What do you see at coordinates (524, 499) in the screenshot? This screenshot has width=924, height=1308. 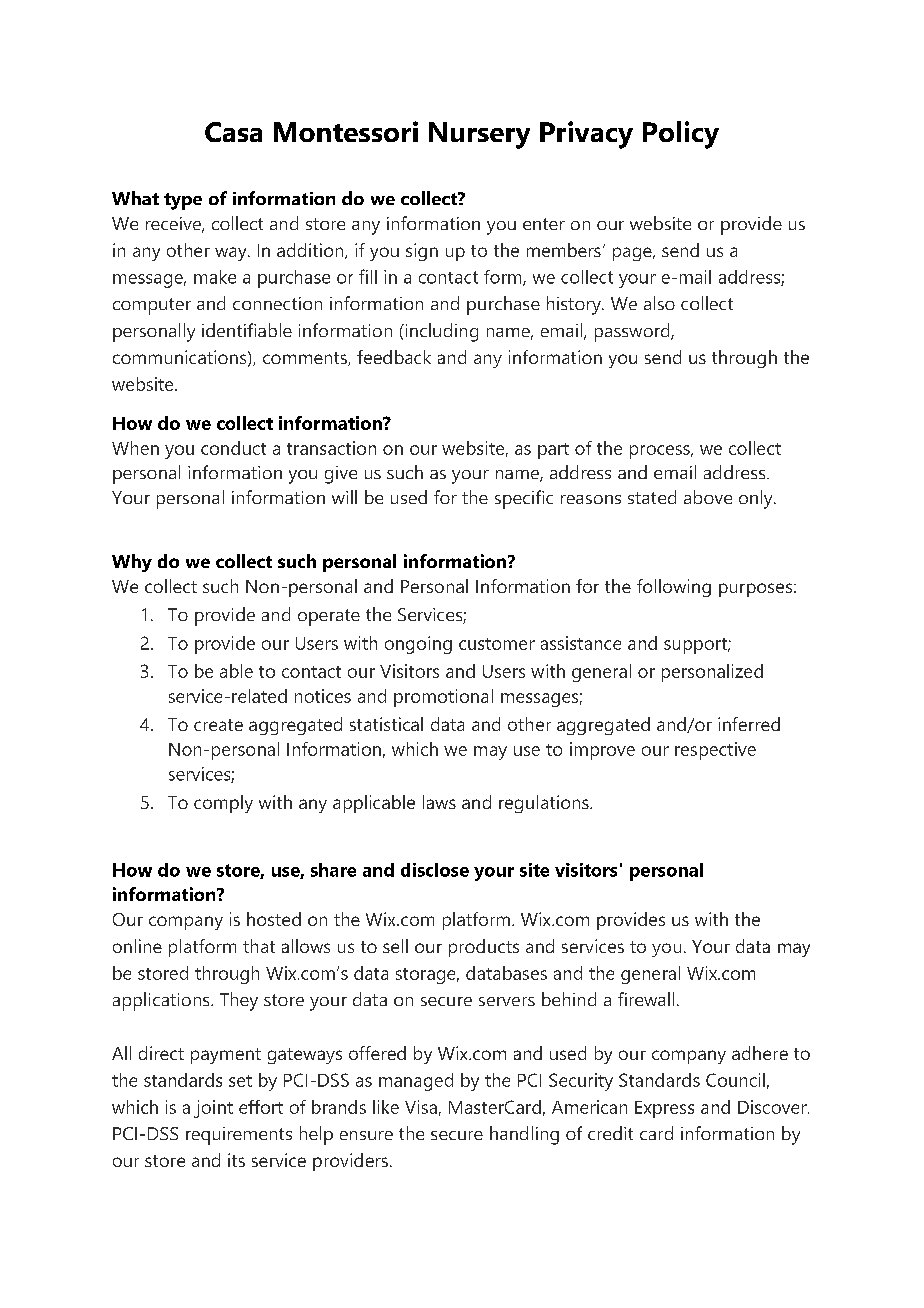 I see `specific` at bounding box center [524, 499].
